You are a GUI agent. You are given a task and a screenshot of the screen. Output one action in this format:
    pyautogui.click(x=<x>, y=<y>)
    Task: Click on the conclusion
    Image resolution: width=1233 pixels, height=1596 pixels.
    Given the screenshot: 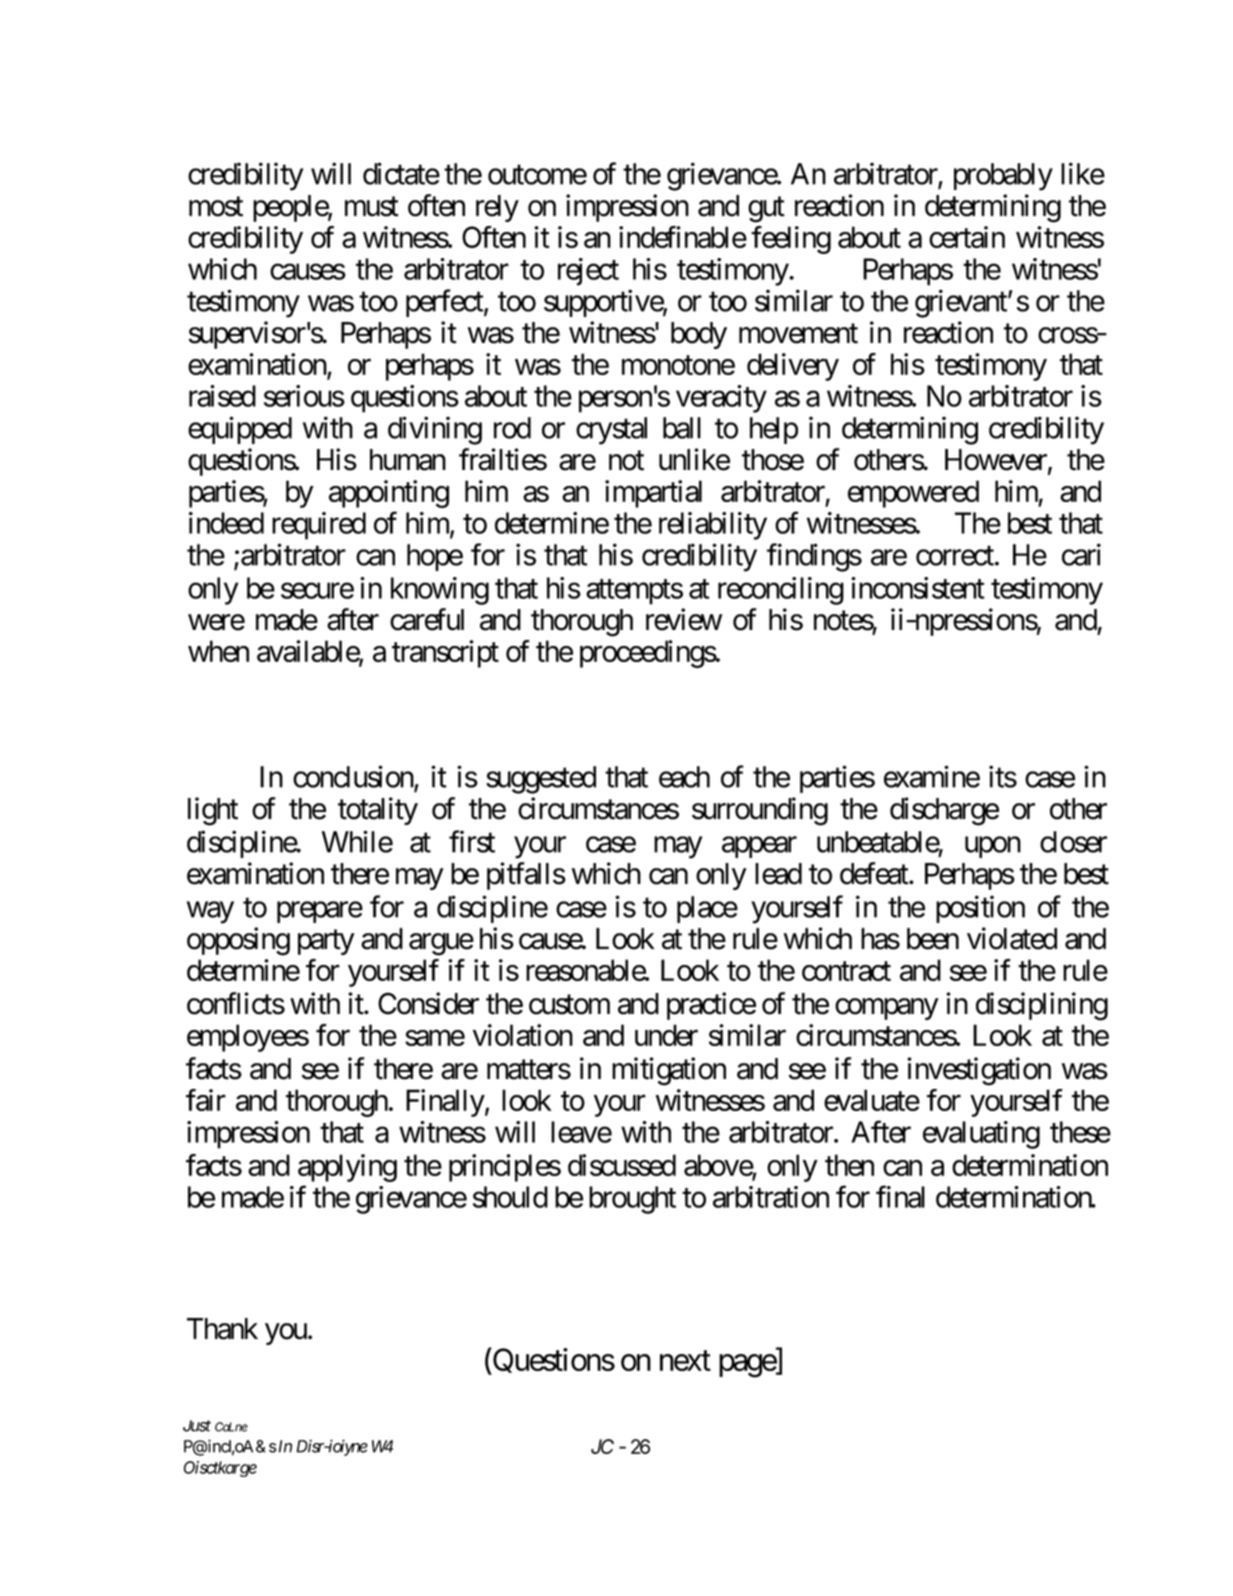 What is the action you would take?
    pyautogui.click(x=354, y=777)
